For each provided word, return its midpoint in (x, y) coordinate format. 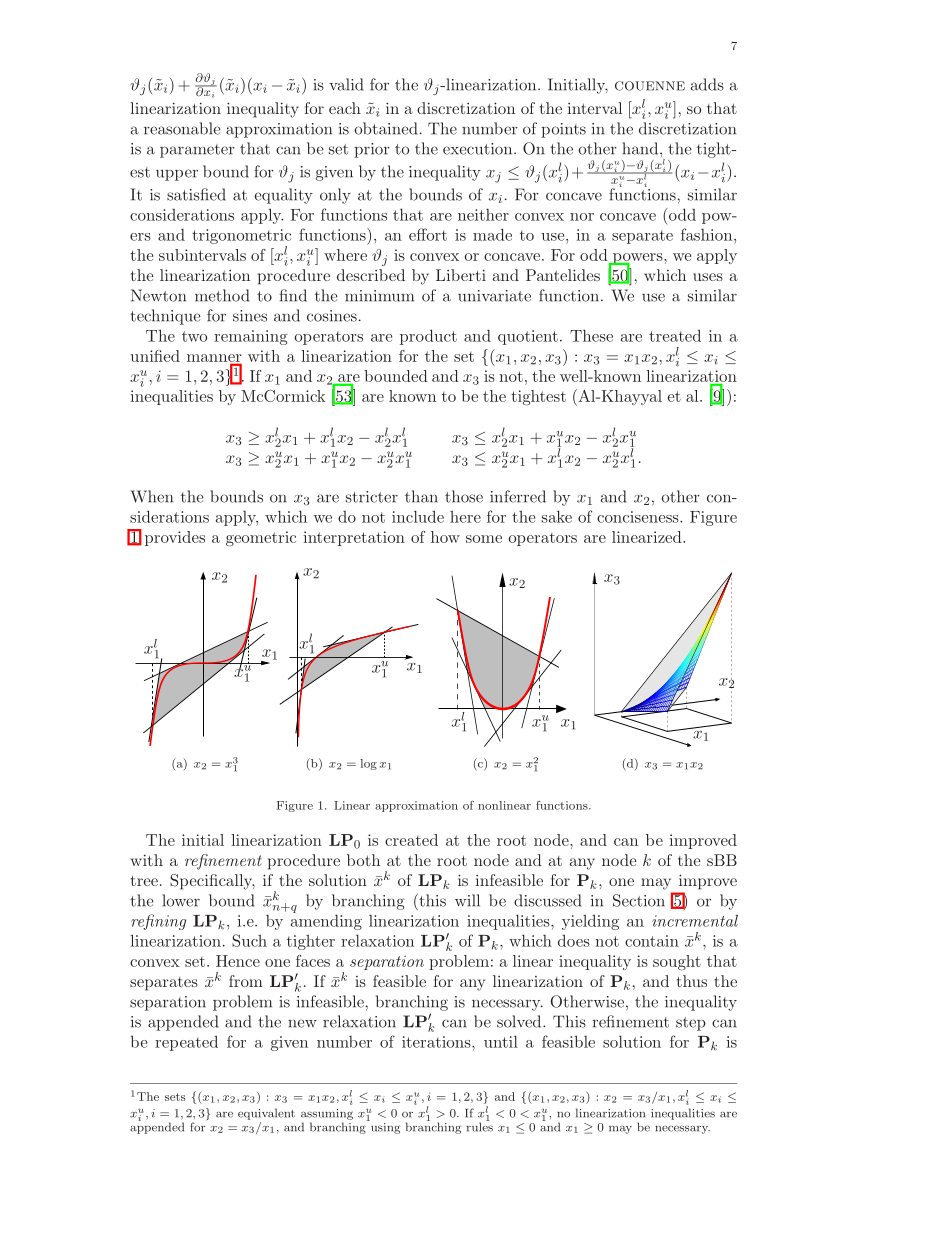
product (428, 337)
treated (675, 336)
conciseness (639, 517)
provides (175, 538)
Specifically (212, 882)
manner (214, 359)
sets (175, 1097)
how (445, 537)
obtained (385, 128)
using (384, 1127)
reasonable (182, 128)
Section (639, 900)
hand (641, 148)
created (411, 840)
